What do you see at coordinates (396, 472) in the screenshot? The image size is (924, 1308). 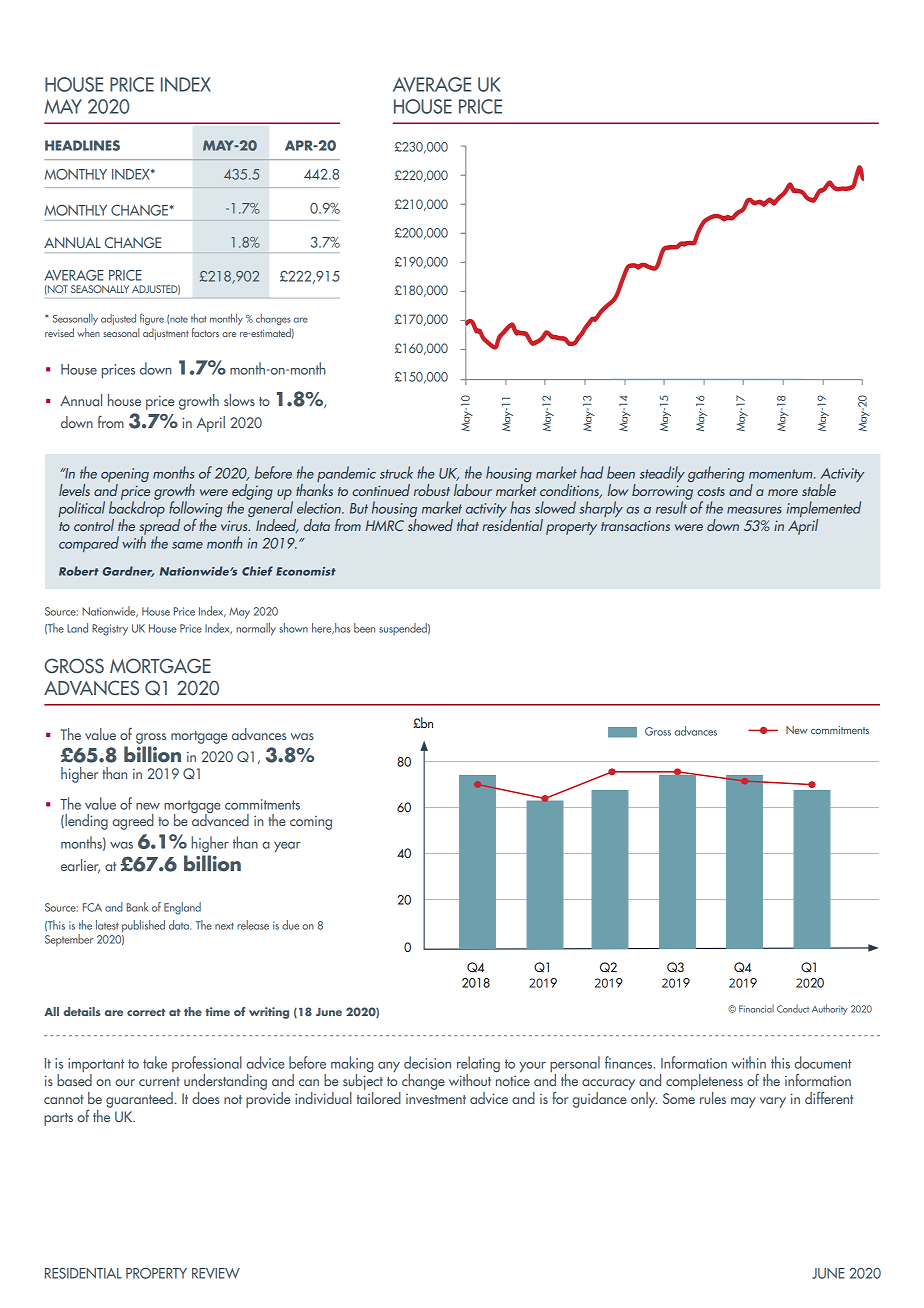 I see `struck` at bounding box center [396, 472].
